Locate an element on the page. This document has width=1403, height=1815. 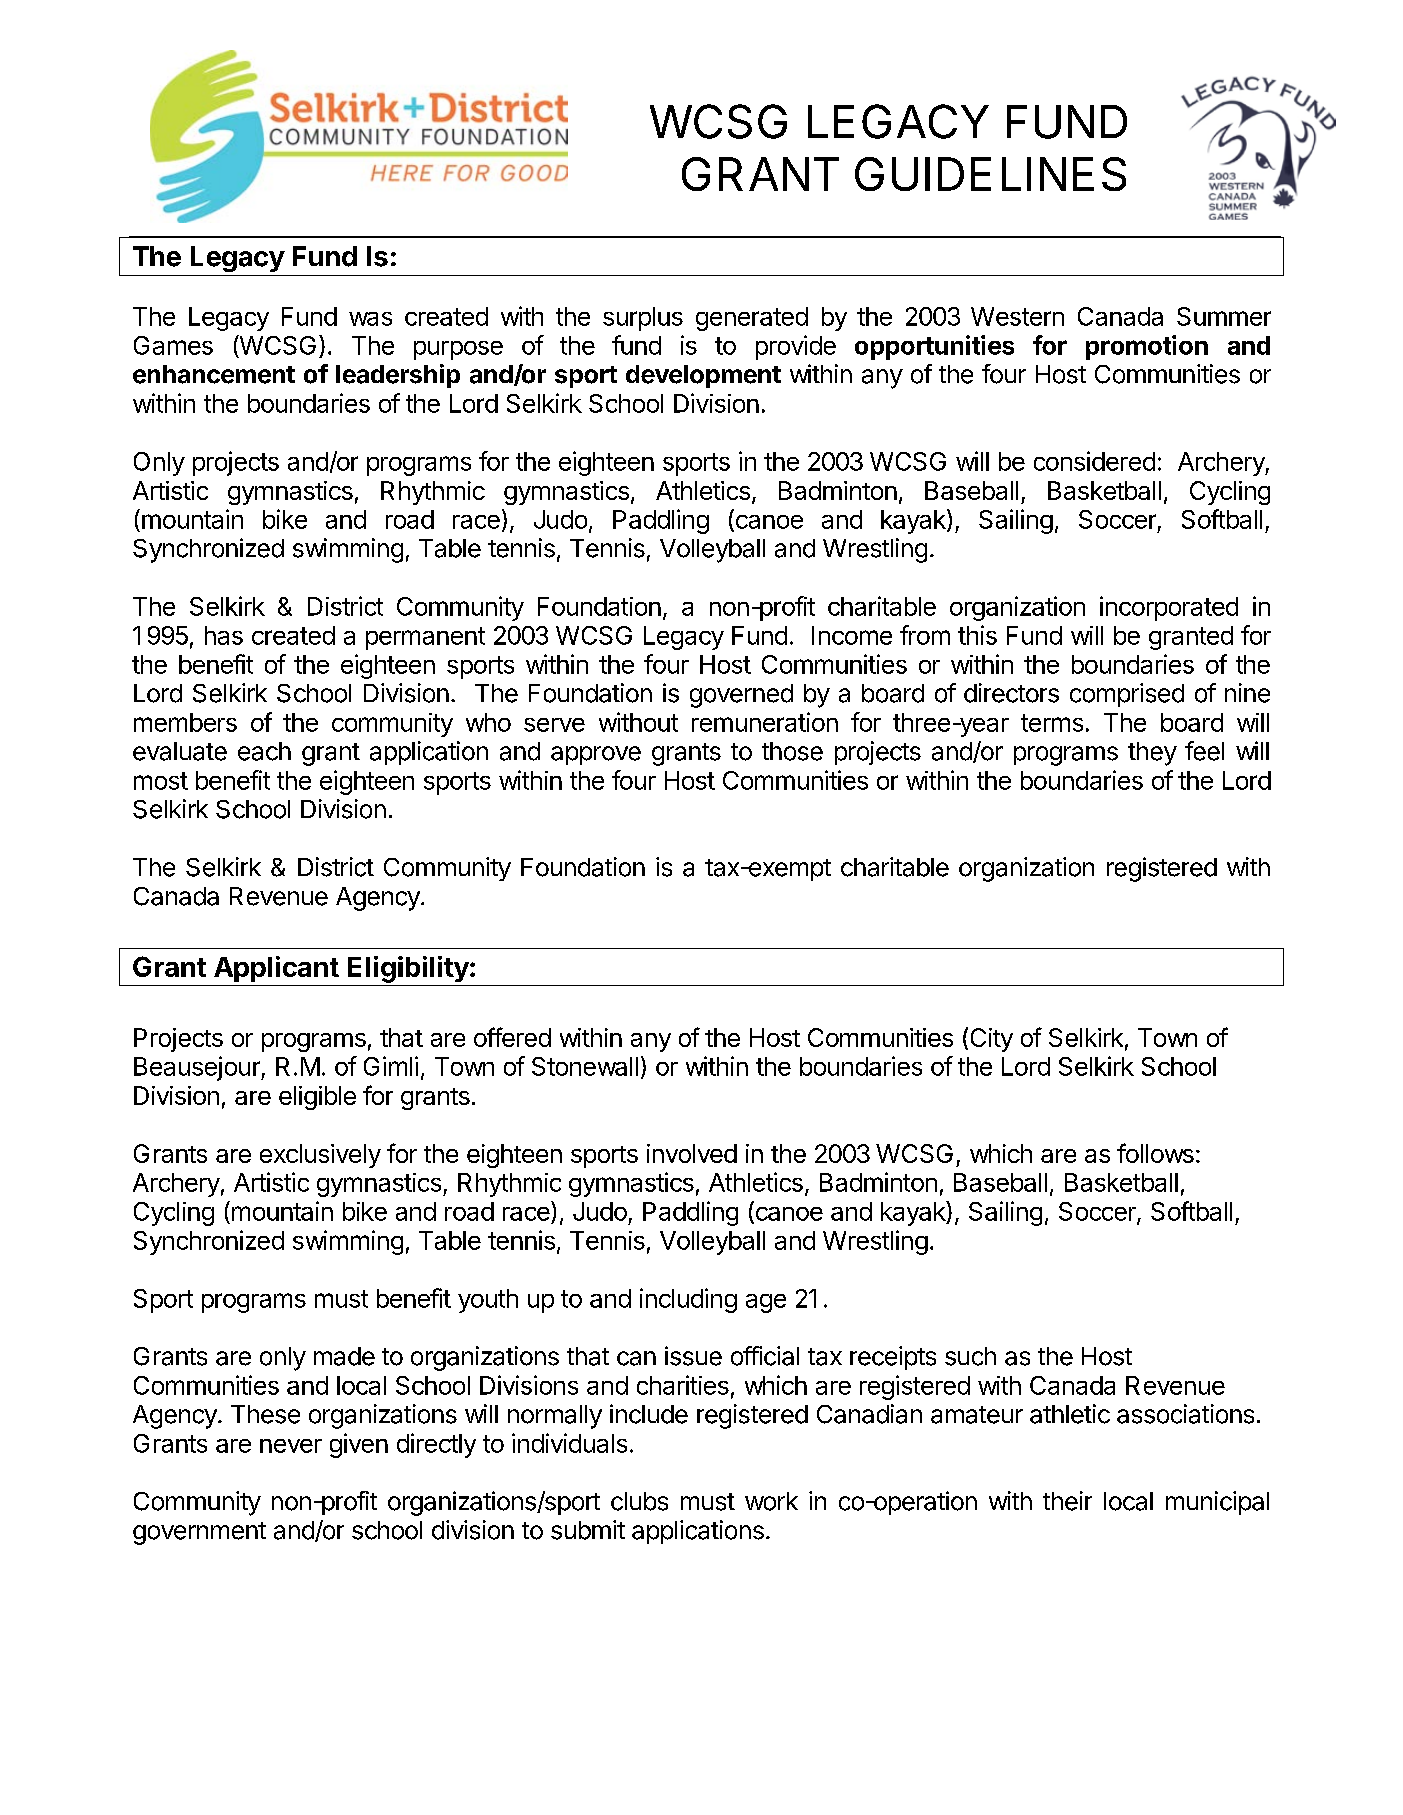
generated is located at coordinates (752, 319).
